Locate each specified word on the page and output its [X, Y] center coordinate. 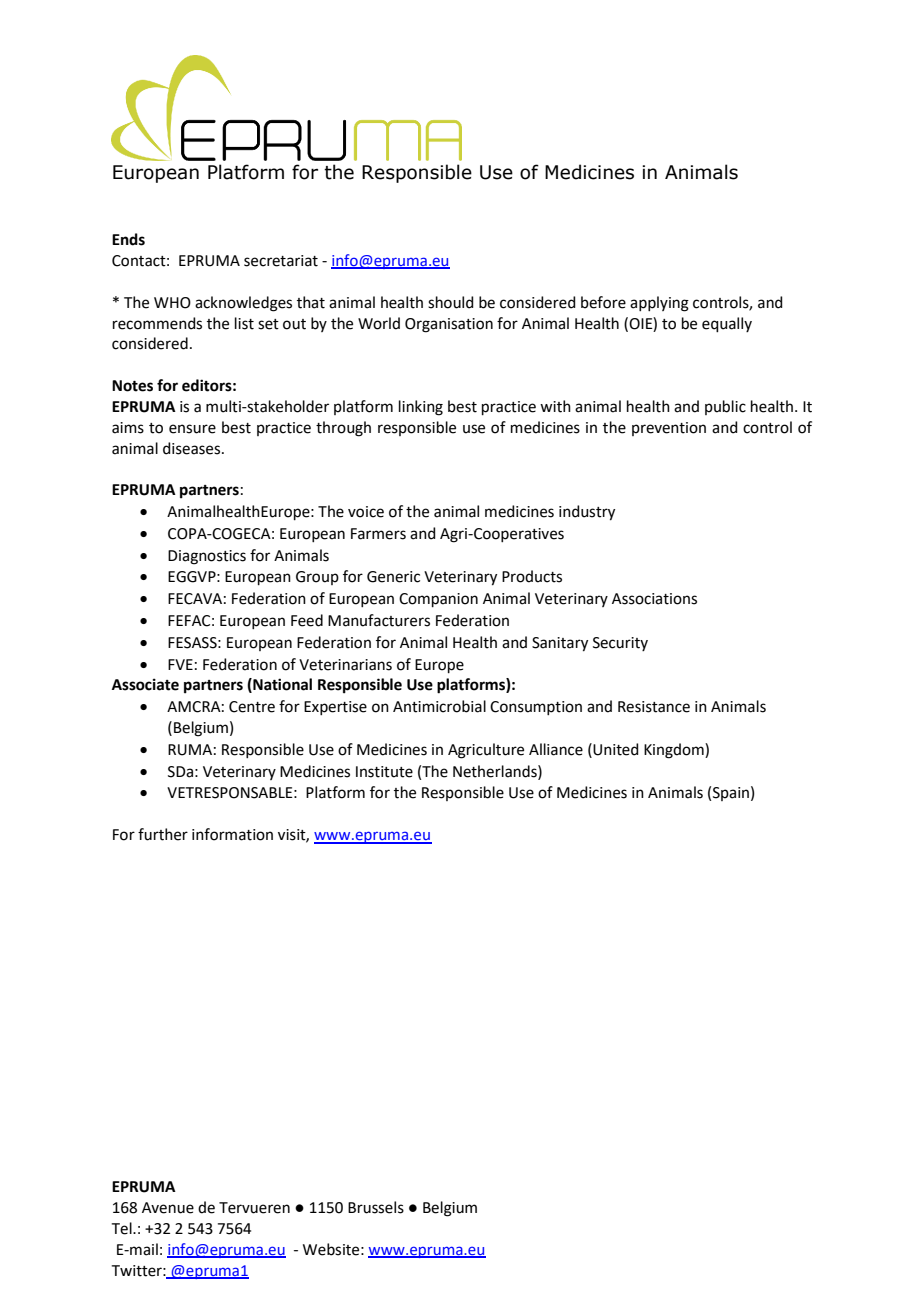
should [451, 302]
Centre [252, 707]
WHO [172, 303]
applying [659, 304]
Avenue [168, 1208]
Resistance [654, 707]
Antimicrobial [439, 706]
